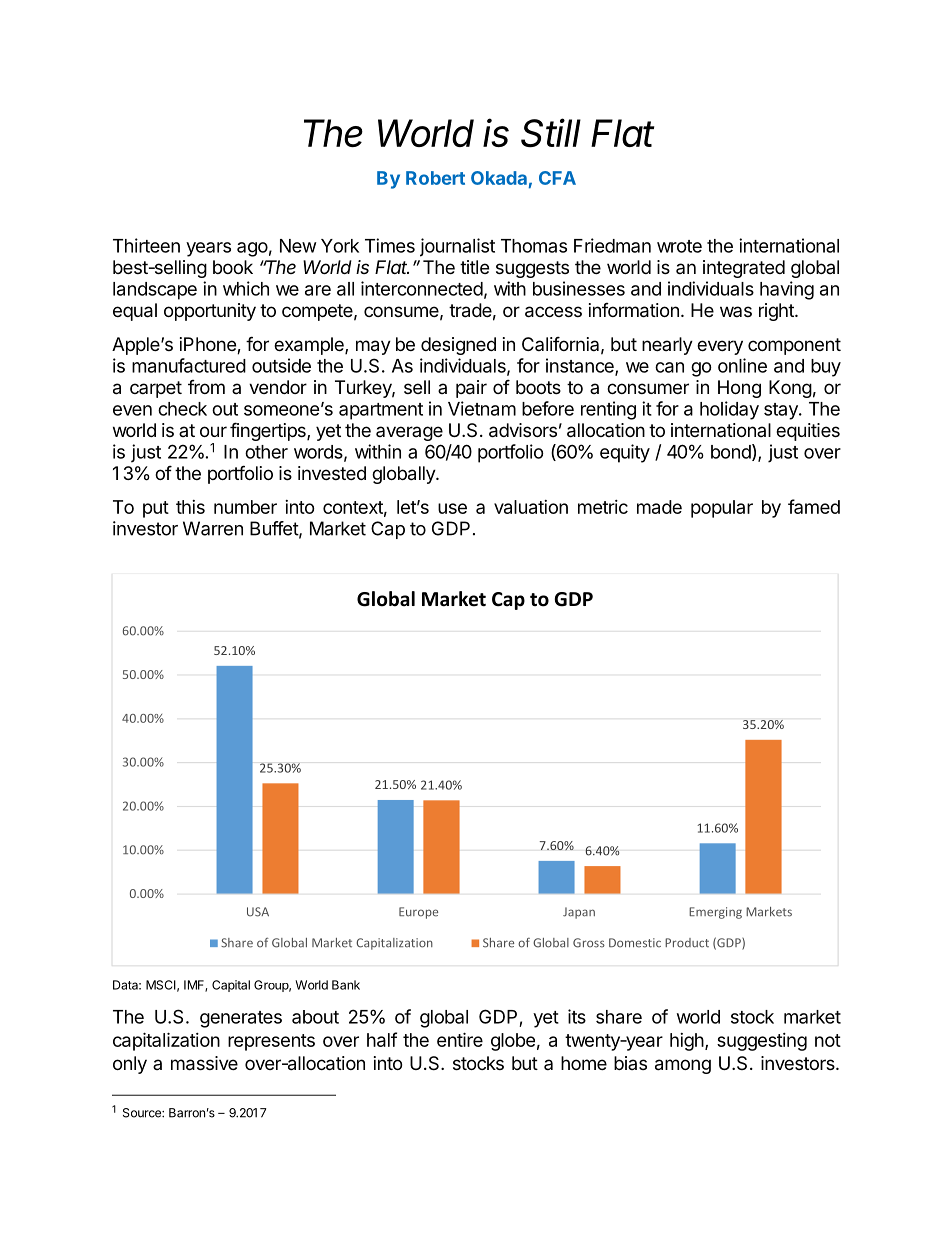 The width and height of the image is (952, 1233). Describe the element at coordinates (762, 1042) in the image. I see `suggesting` at that location.
